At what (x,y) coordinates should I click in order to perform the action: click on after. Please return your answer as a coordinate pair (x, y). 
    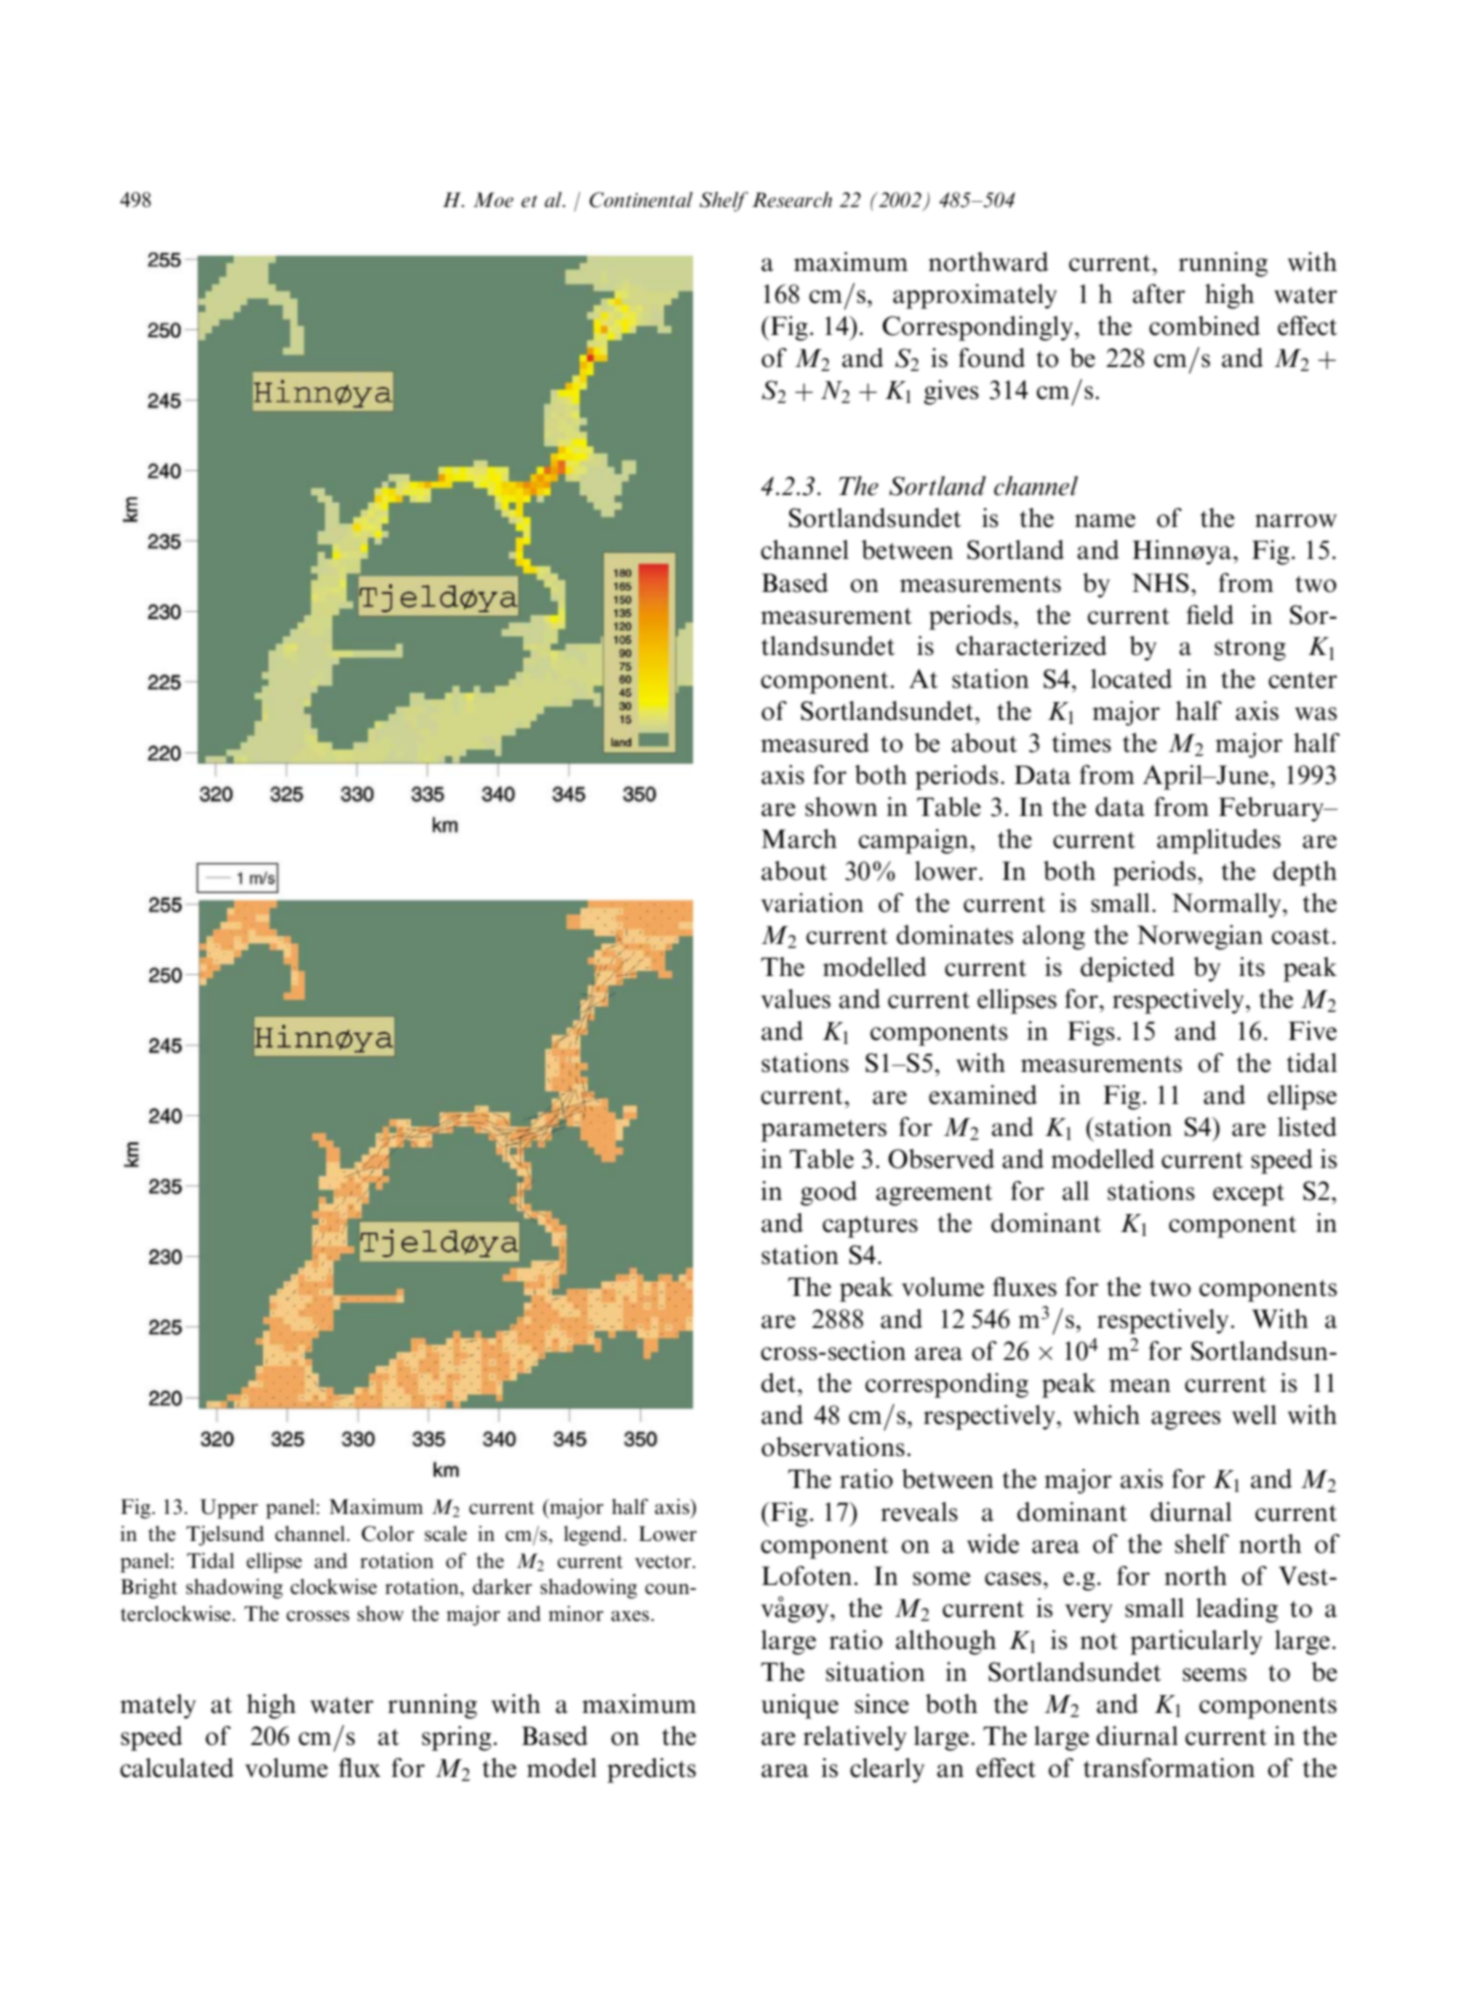
    Looking at the image, I should click on (1159, 294).
